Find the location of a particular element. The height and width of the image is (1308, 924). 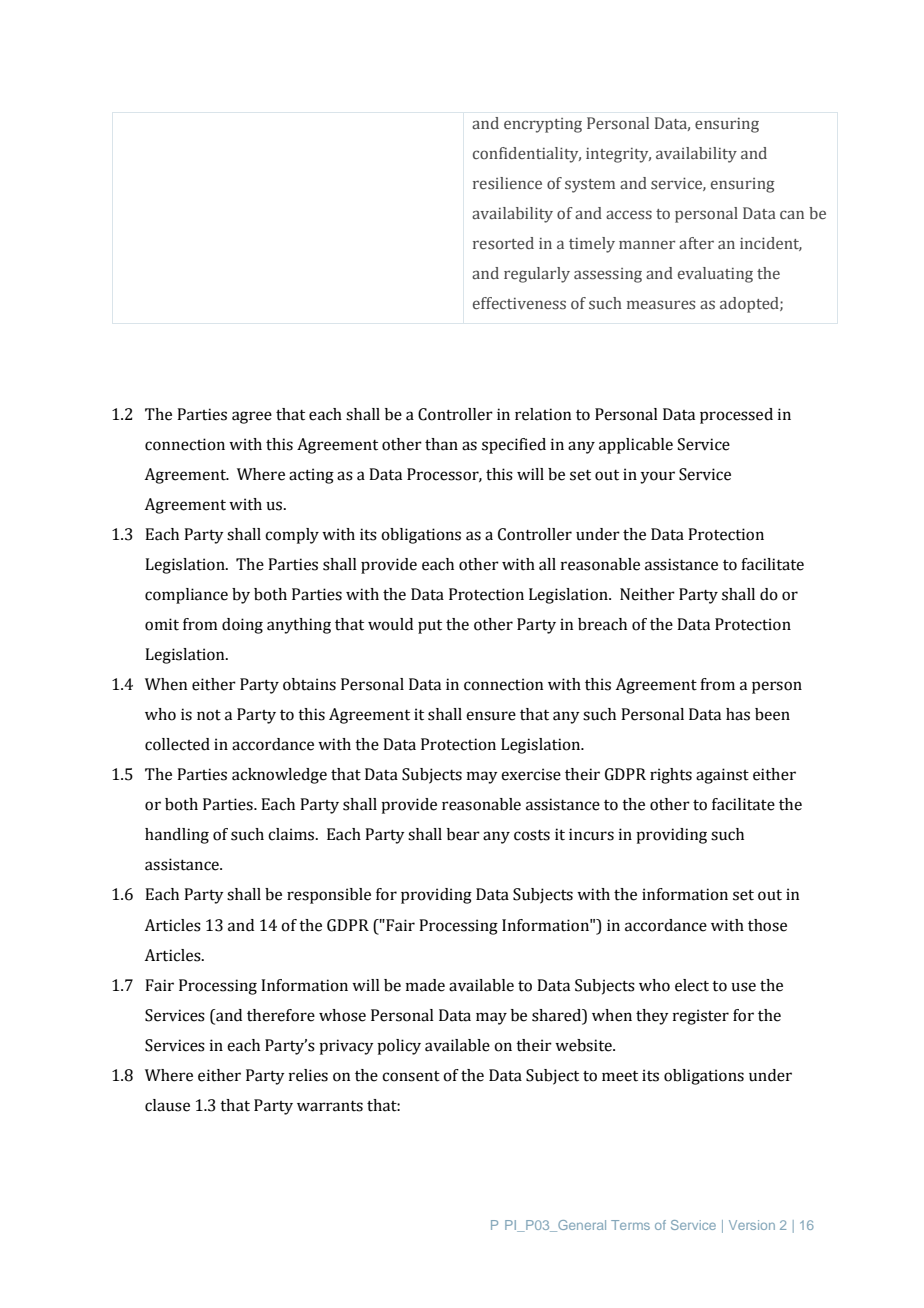

clause is located at coordinates (167, 1105).
